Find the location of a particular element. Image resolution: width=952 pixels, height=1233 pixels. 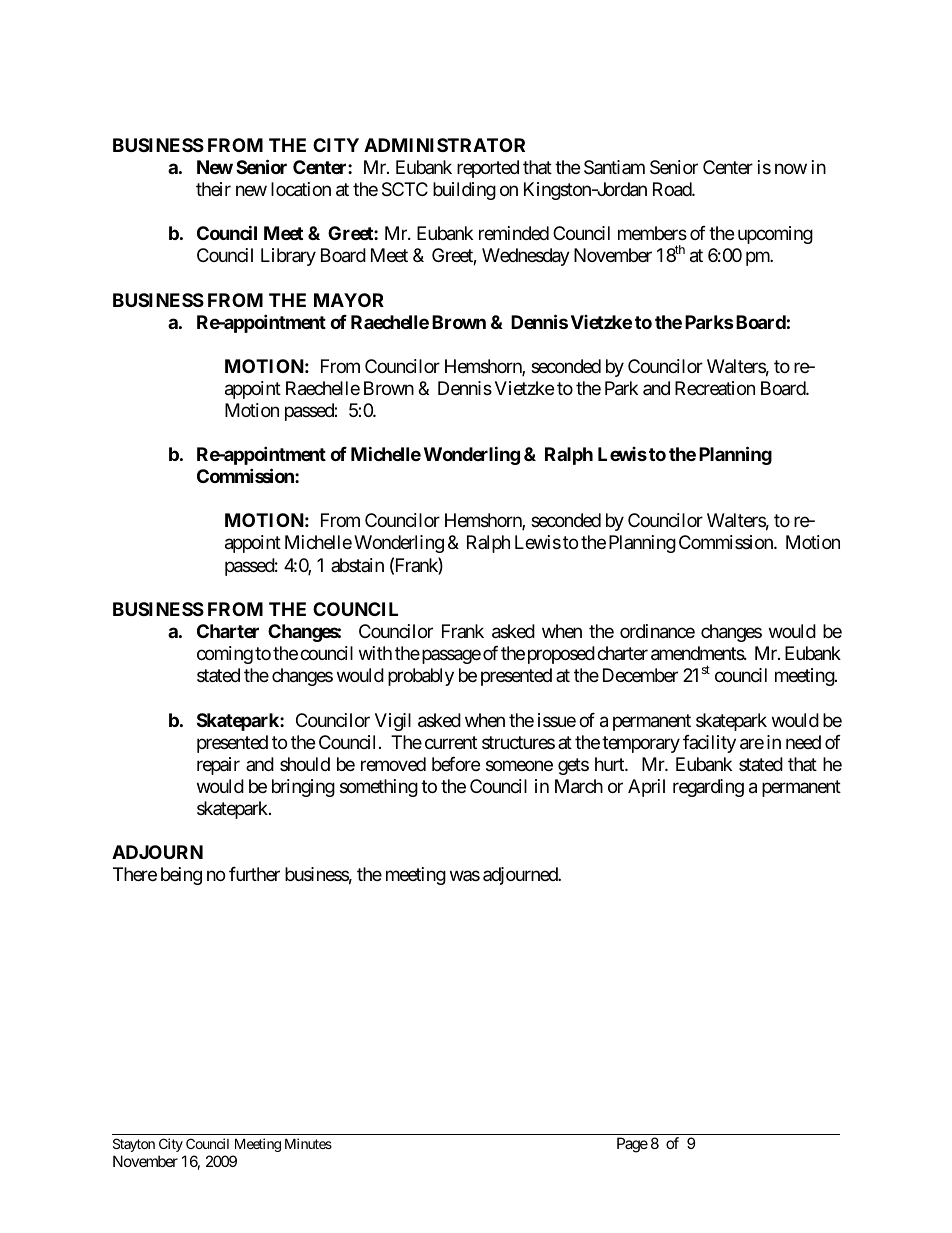

probably is located at coordinates (421, 677).
